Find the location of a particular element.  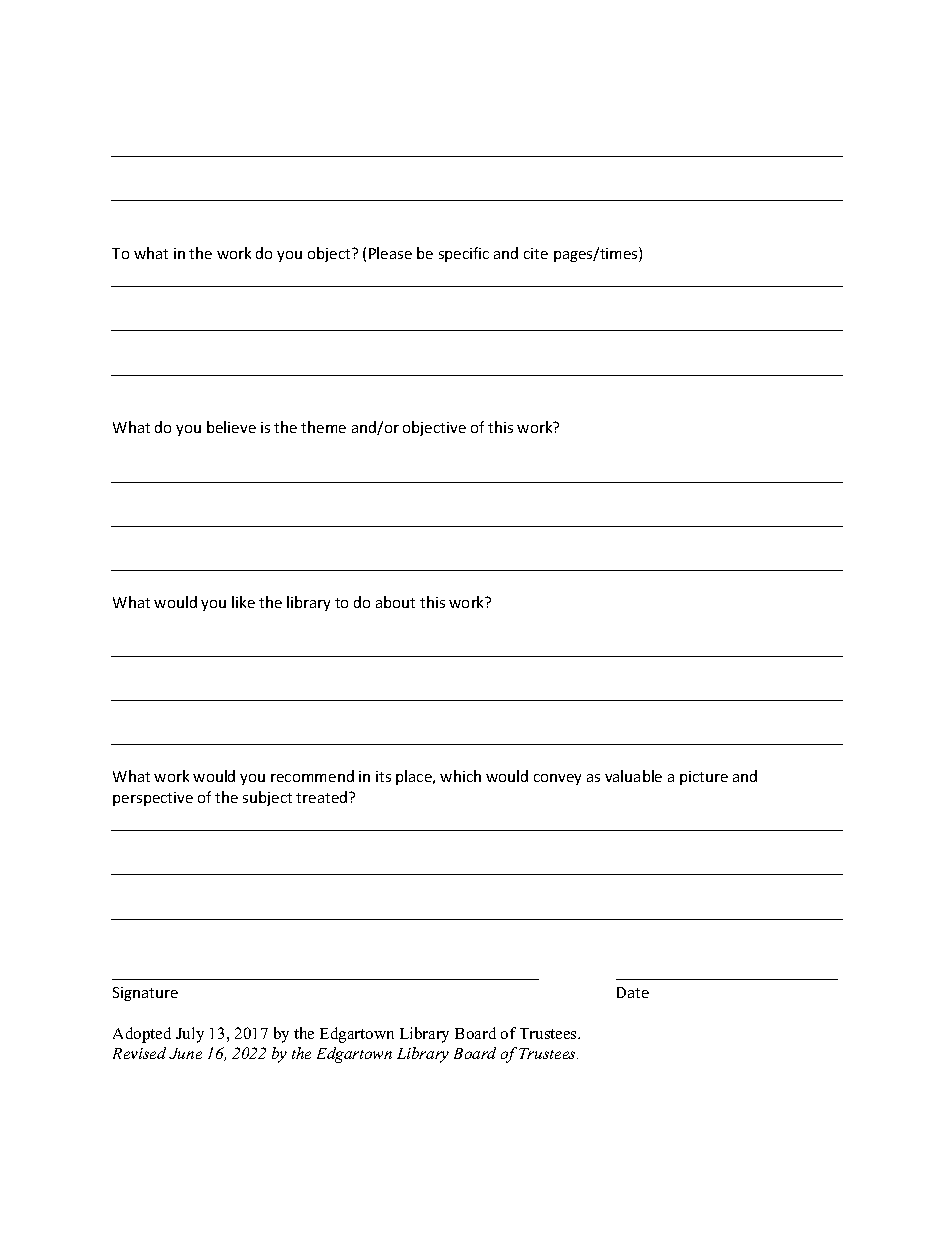

July is located at coordinates (190, 1035).
